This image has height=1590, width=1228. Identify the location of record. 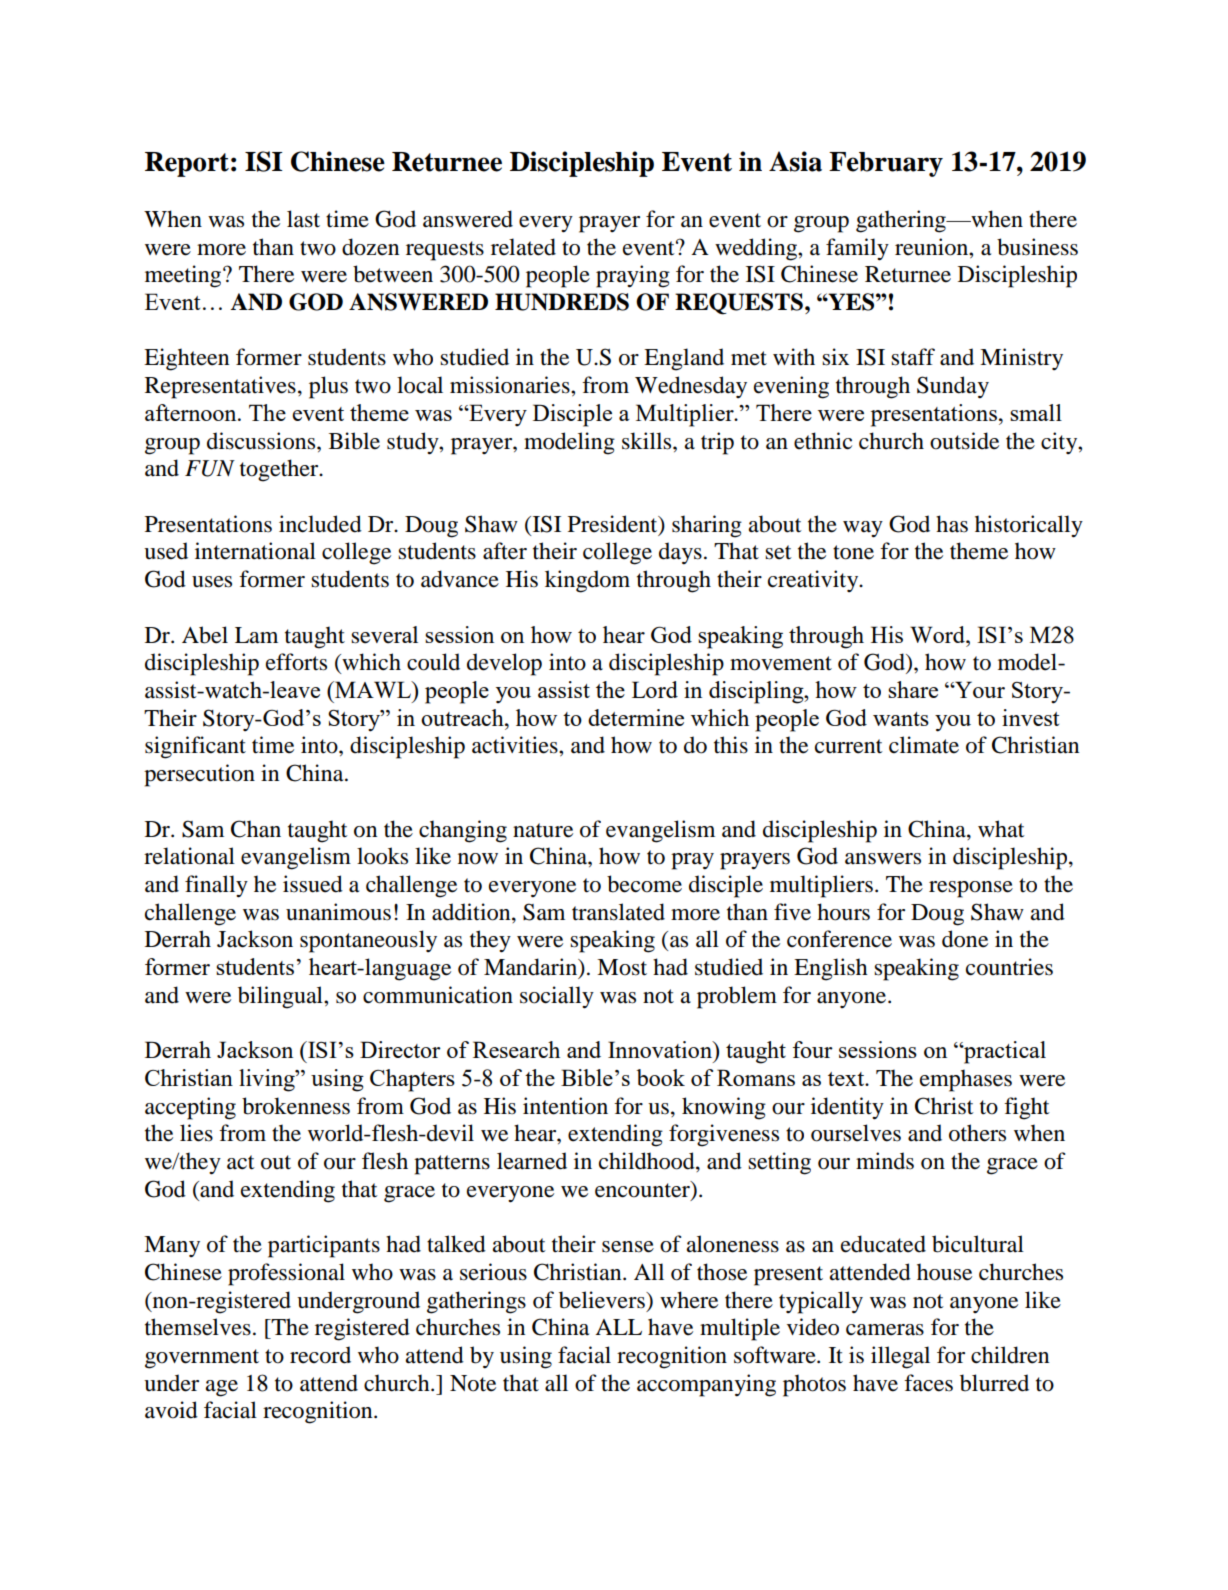
(320, 1355).
